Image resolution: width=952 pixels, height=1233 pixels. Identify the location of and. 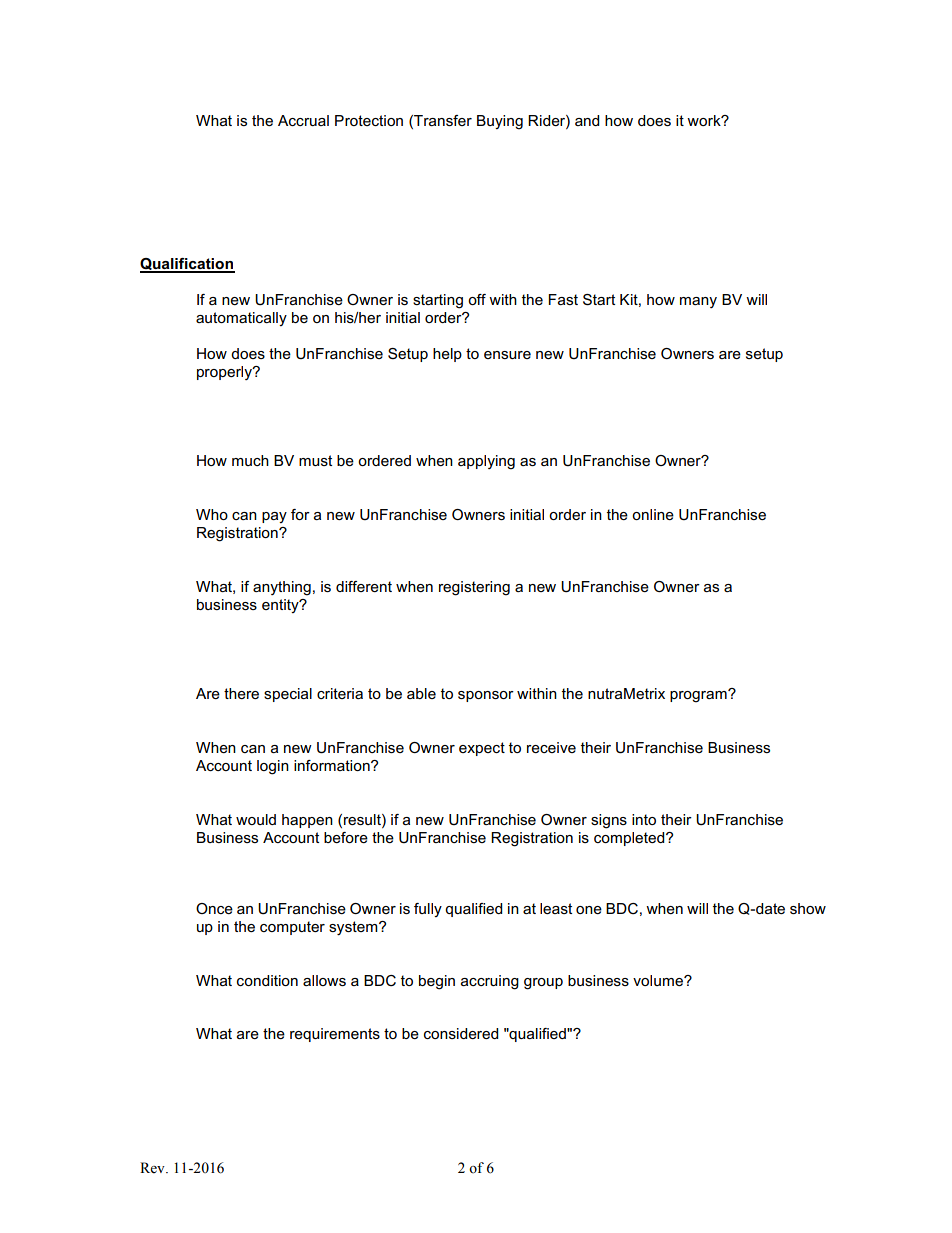
(587, 120).
